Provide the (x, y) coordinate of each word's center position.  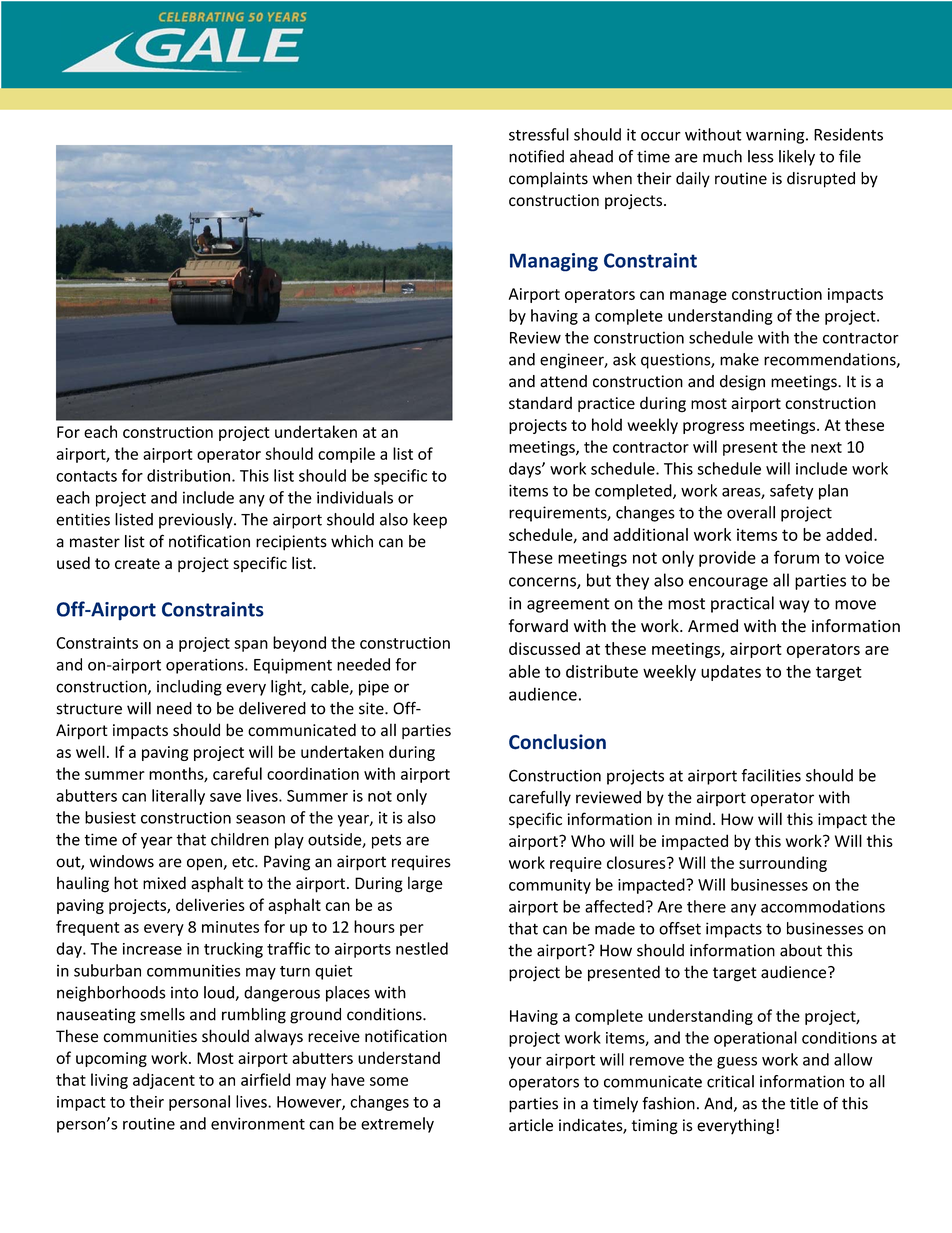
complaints (548, 180)
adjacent (164, 1081)
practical (742, 604)
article (531, 1125)
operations (206, 666)
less (761, 156)
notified (536, 156)
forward (538, 626)
